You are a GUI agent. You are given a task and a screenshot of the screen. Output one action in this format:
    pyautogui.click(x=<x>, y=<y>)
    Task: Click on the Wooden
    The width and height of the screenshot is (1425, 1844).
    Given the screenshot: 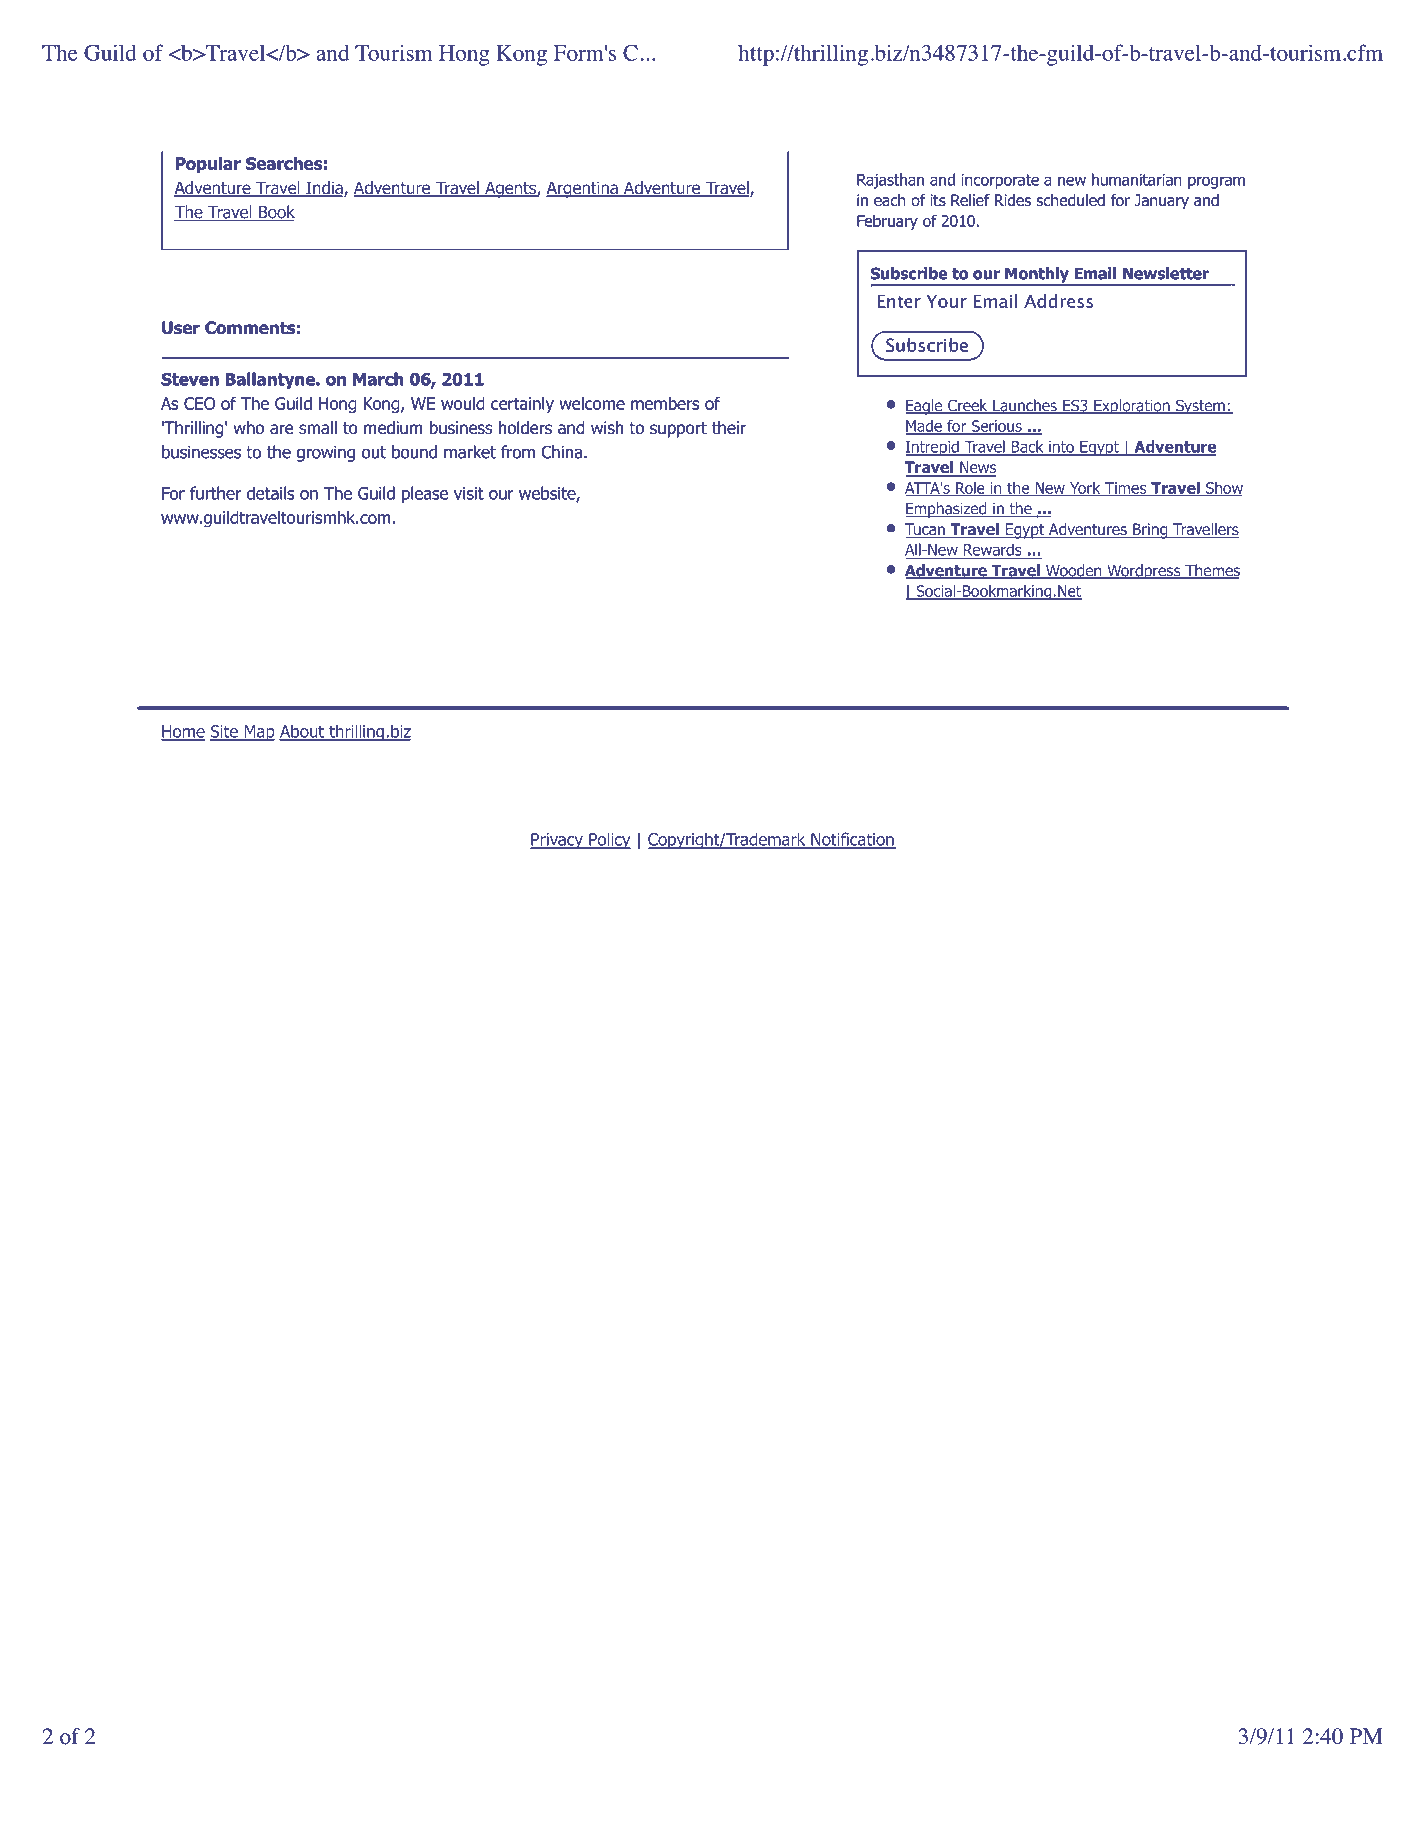 What is the action you would take?
    pyautogui.click(x=1074, y=571)
